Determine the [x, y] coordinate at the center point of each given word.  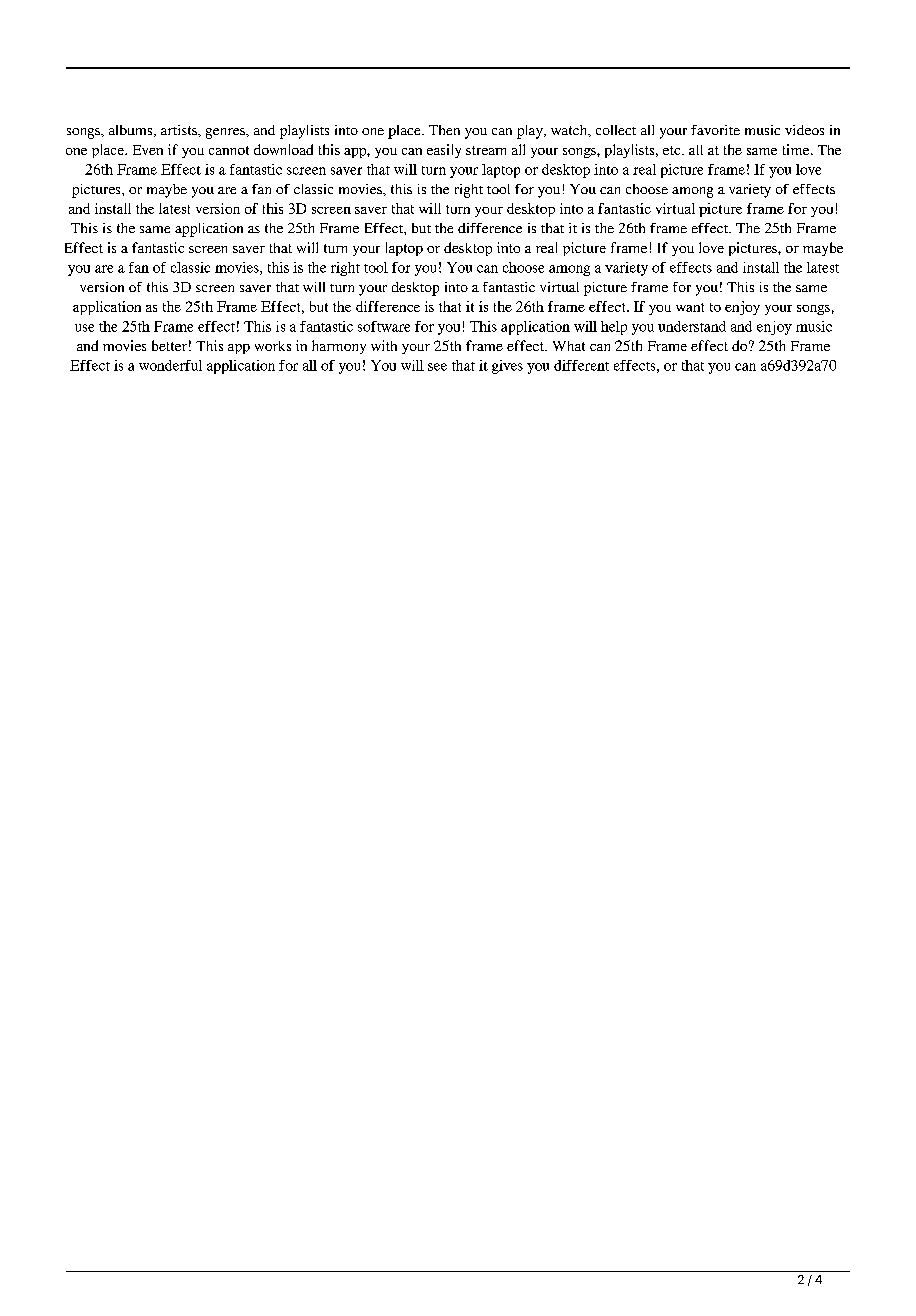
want [690, 307]
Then [444, 130]
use [84, 328]
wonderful [170, 365]
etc [673, 150]
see [437, 367]
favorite [715, 130]
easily [444, 151]
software [384, 326]
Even [148, 150]
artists [180, 130]
